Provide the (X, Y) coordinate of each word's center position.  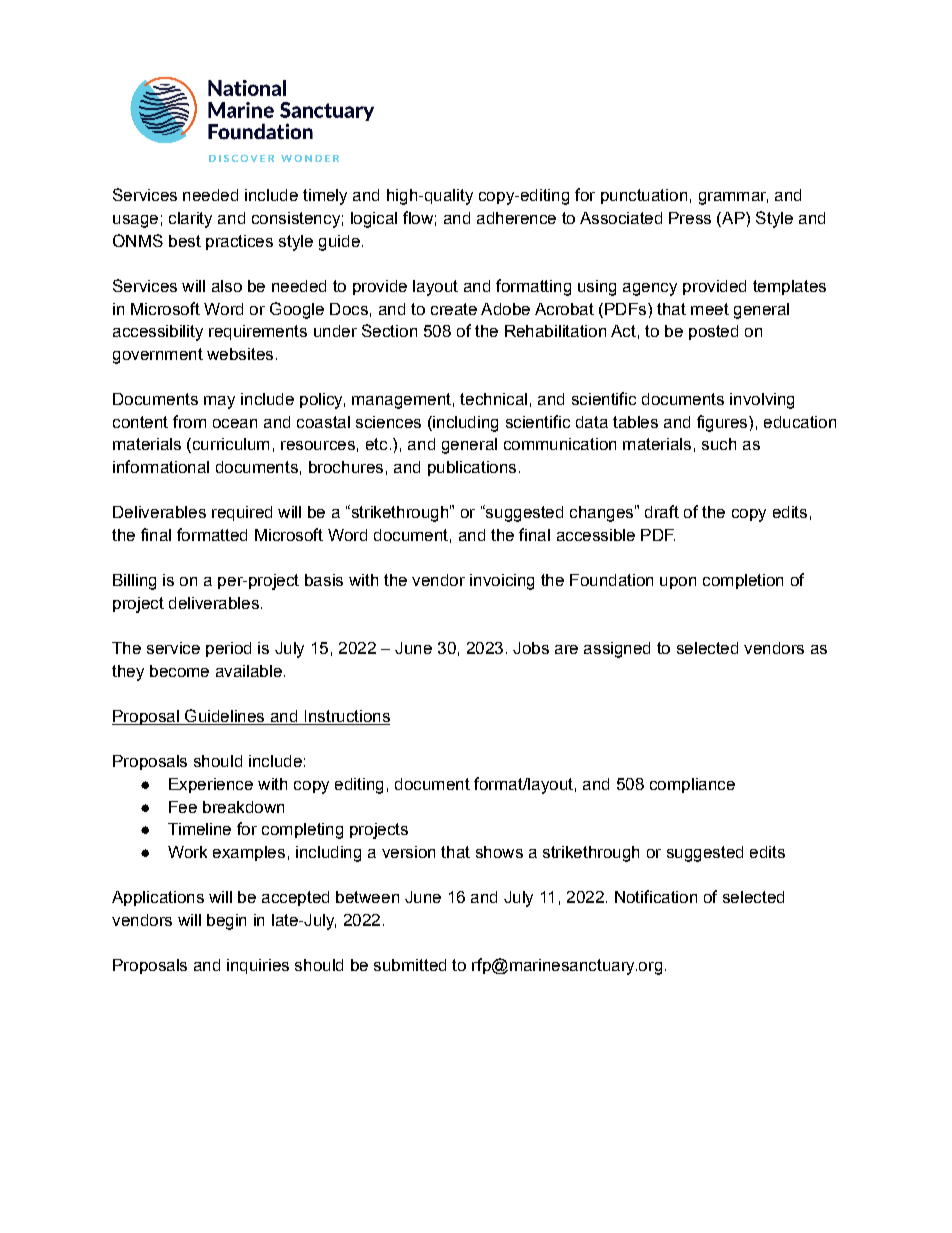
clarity (190, 220)
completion (743, 581)
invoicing (502, 582)
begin (226, 922)
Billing (134, 582)
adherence (516, 218)
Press (690, 218)
